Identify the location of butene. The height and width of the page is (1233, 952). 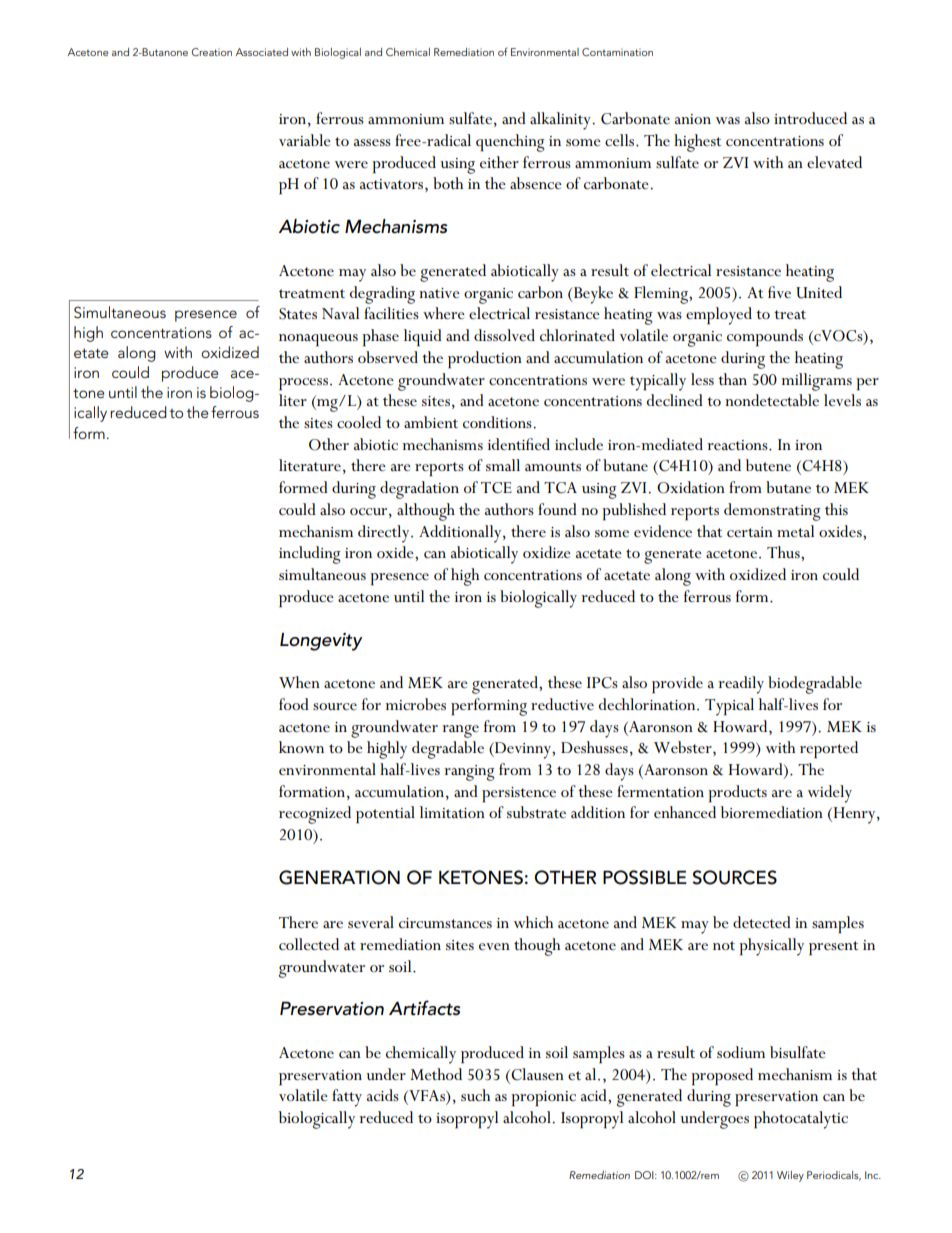
(768, 465).
